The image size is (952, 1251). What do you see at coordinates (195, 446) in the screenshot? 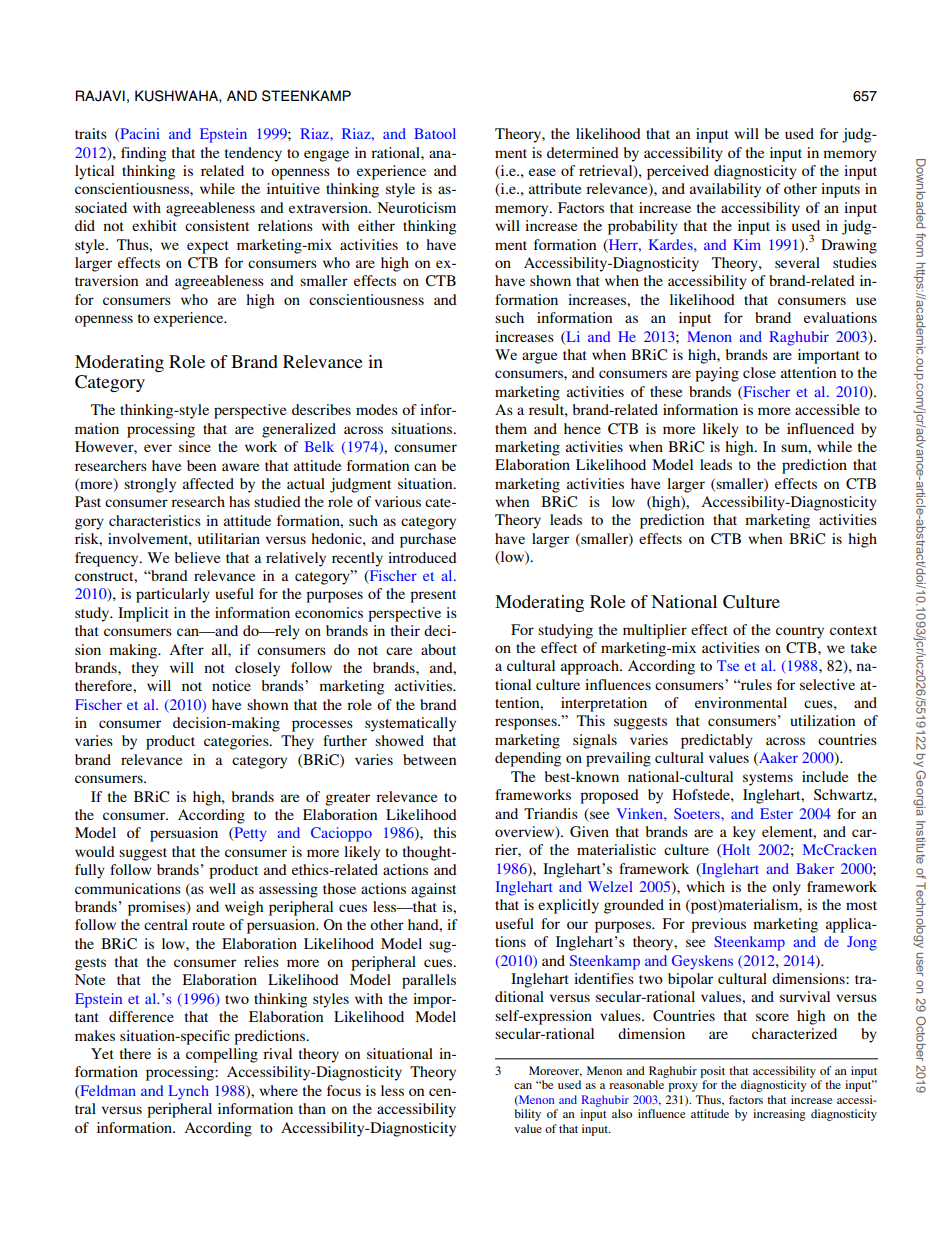
I see `since` at bounding box center [195, 446].
